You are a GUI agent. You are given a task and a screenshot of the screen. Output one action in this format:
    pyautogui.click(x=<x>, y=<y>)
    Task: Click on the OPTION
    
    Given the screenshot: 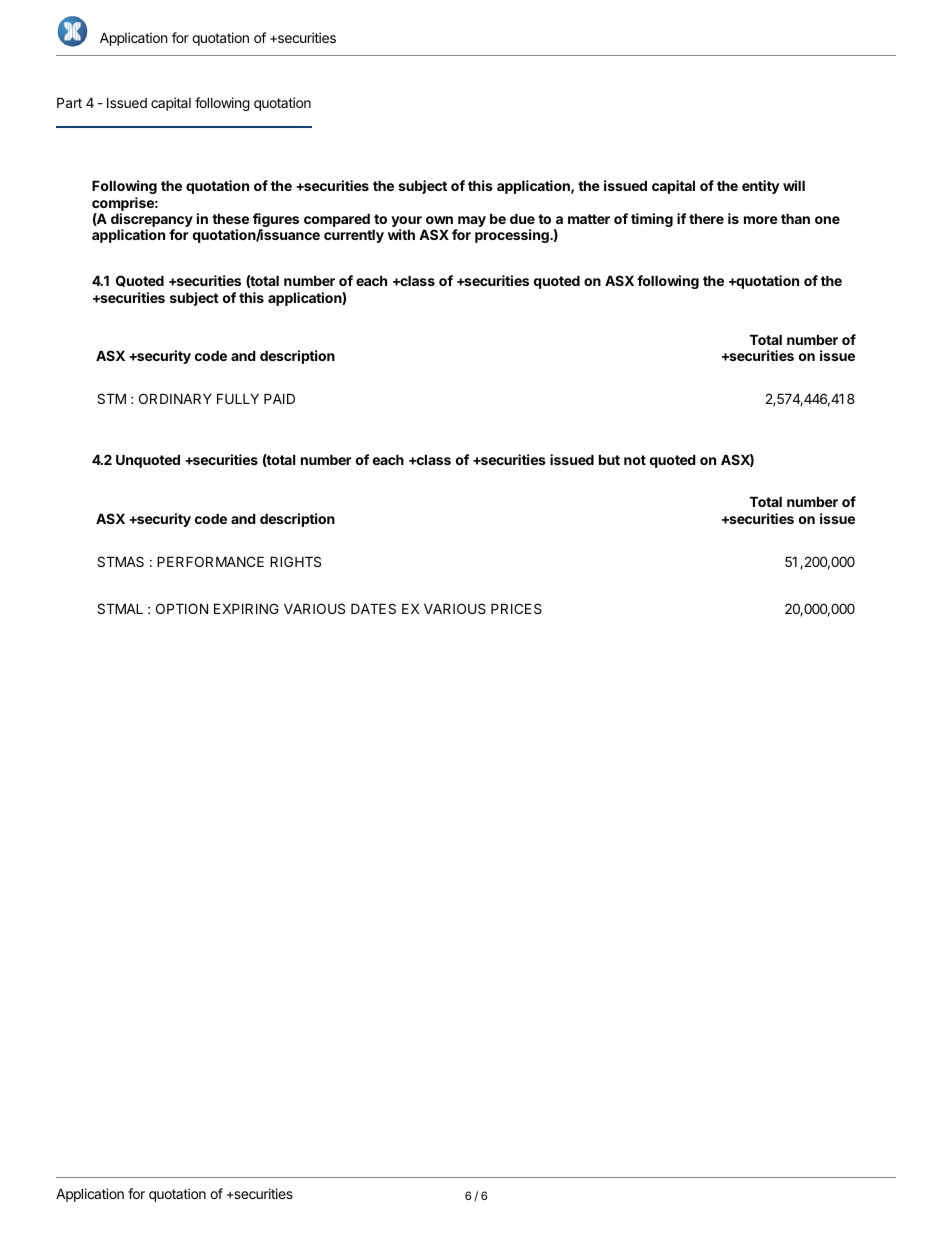 What is the action you would take?
    pyautogui.click(x=182, y=608)
